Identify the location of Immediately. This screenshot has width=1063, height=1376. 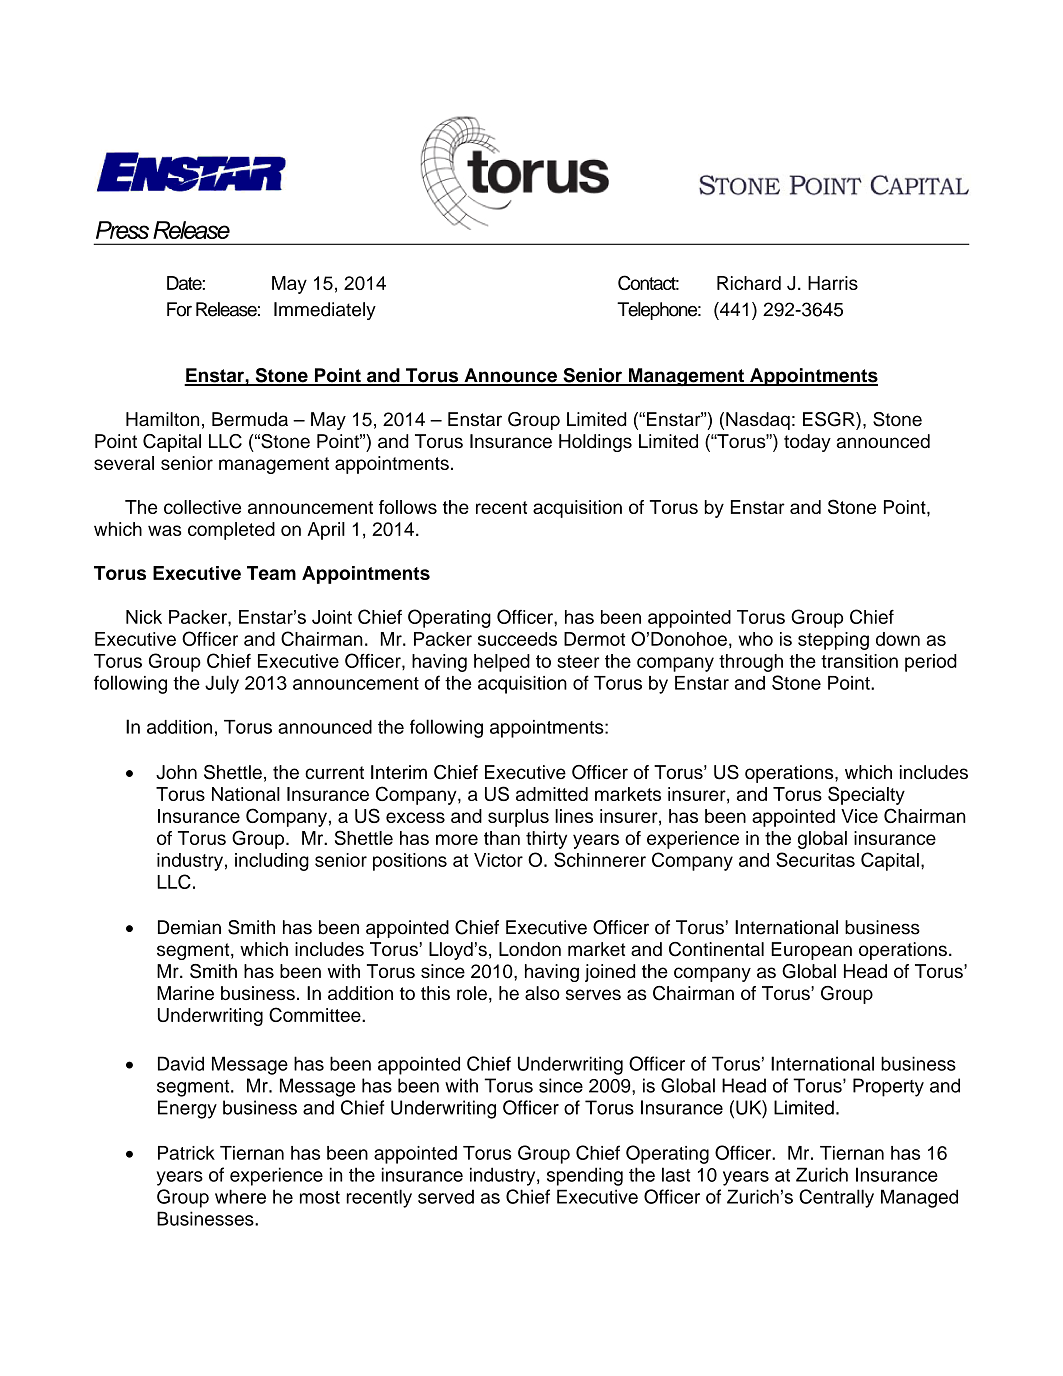
(325, 311).
